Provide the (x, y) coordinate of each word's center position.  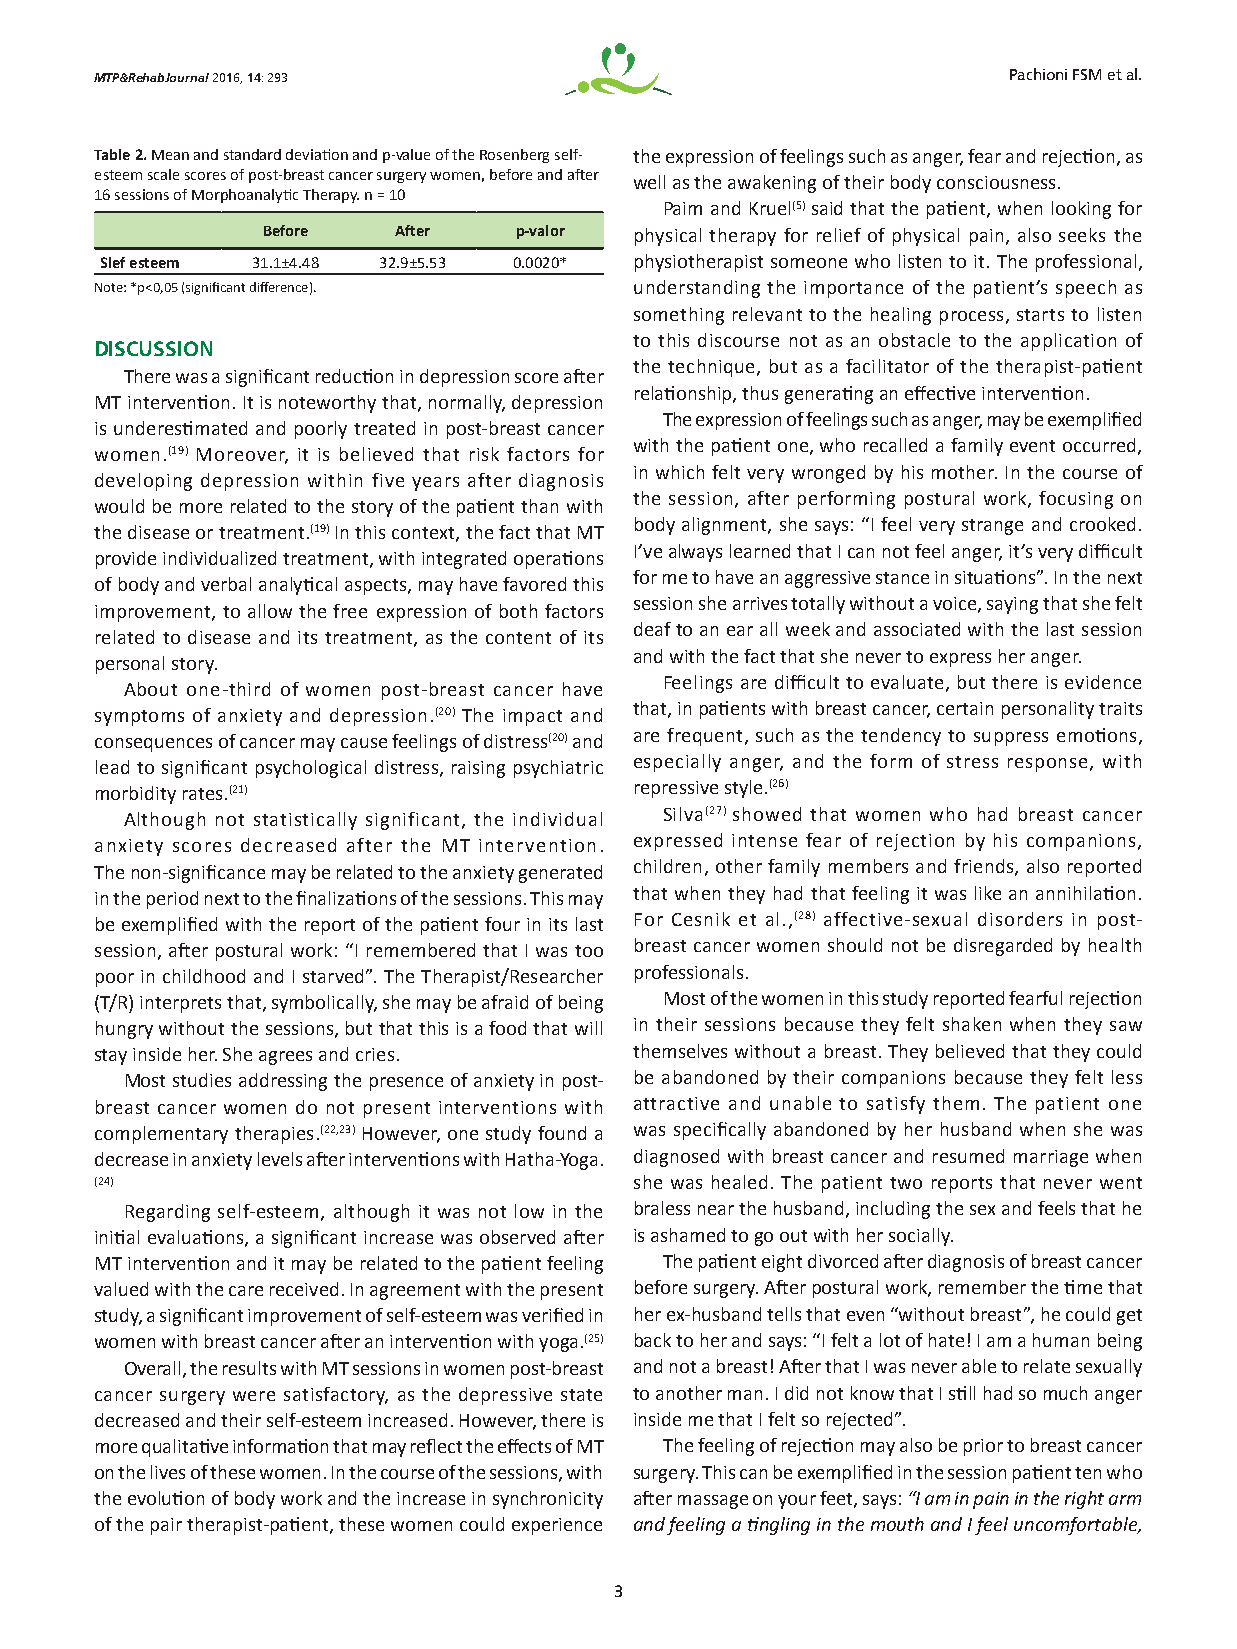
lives (168, 1472)
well (649, 182)
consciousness (996, 182)
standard (252, 154)
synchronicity (548, 1500)
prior (983, 1447)
